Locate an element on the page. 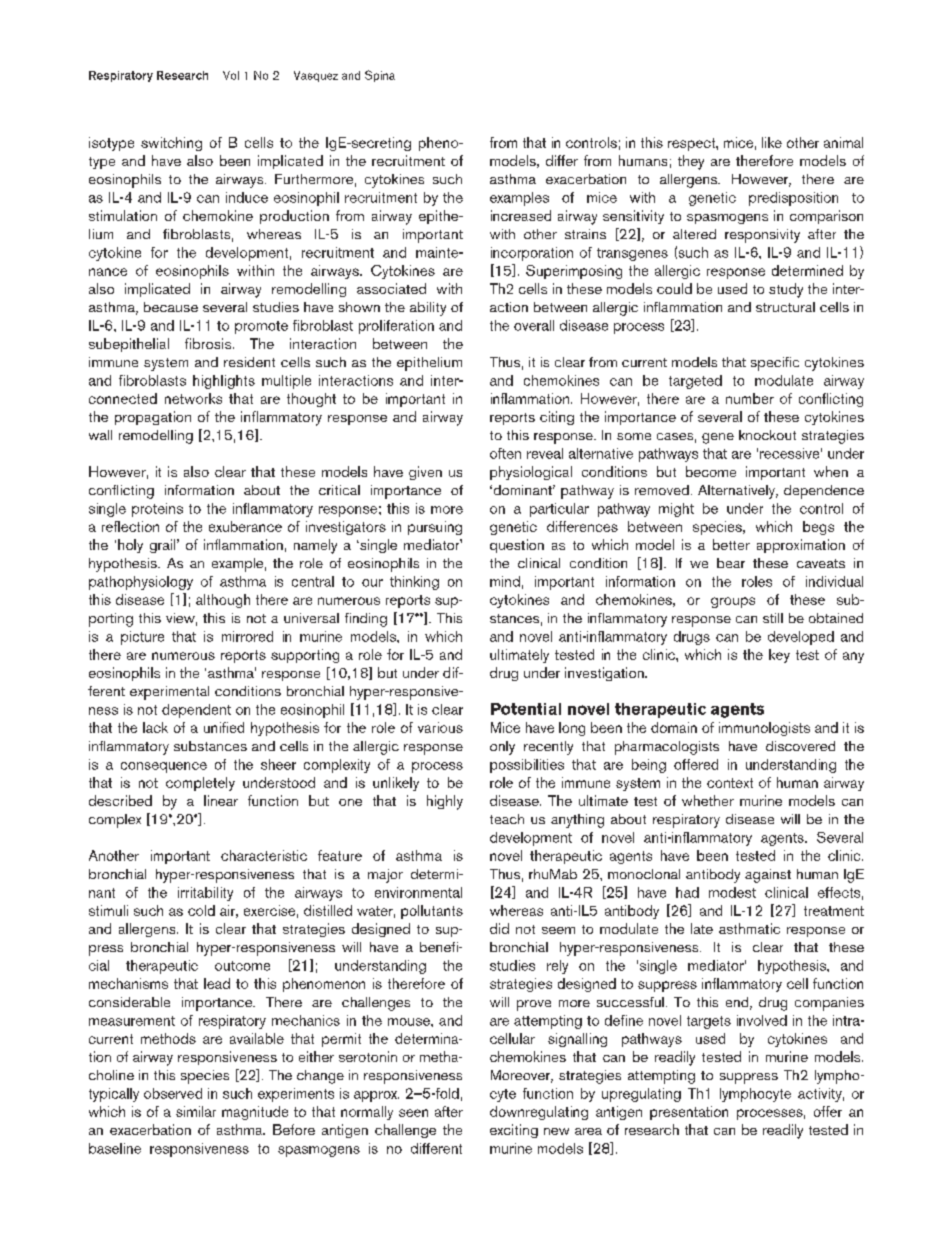  knockout is located at coordinates (767, 435).
